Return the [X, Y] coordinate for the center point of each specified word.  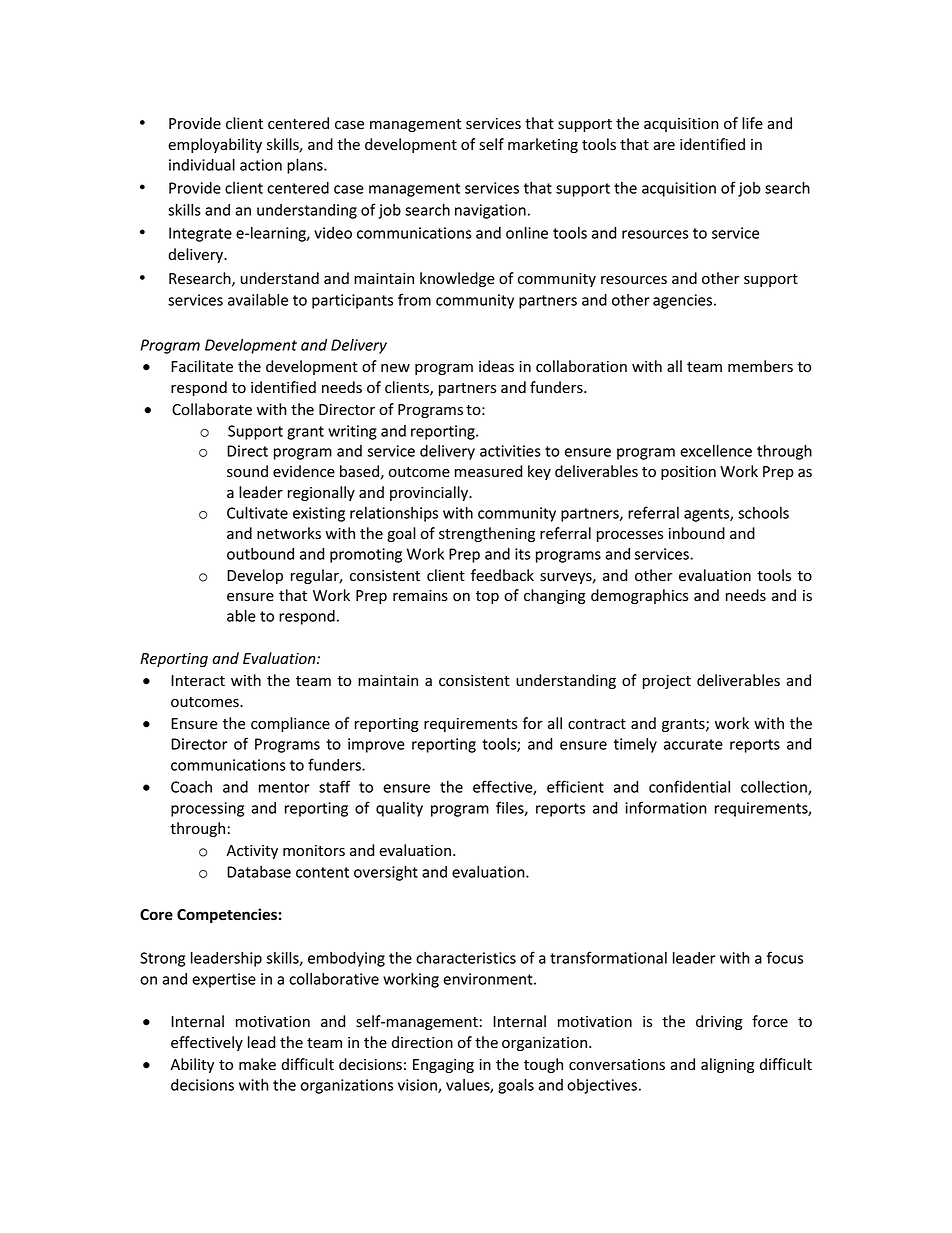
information [666, 807]
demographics [639, 596]
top [487, 597]
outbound [260, 554]
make [257, 1064]
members [760, 366]
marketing [543, 145]
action [261, 165]
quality [399, 809]
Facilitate [202, 366]
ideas [496, 366]
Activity [252, 852]
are [664, 146]
